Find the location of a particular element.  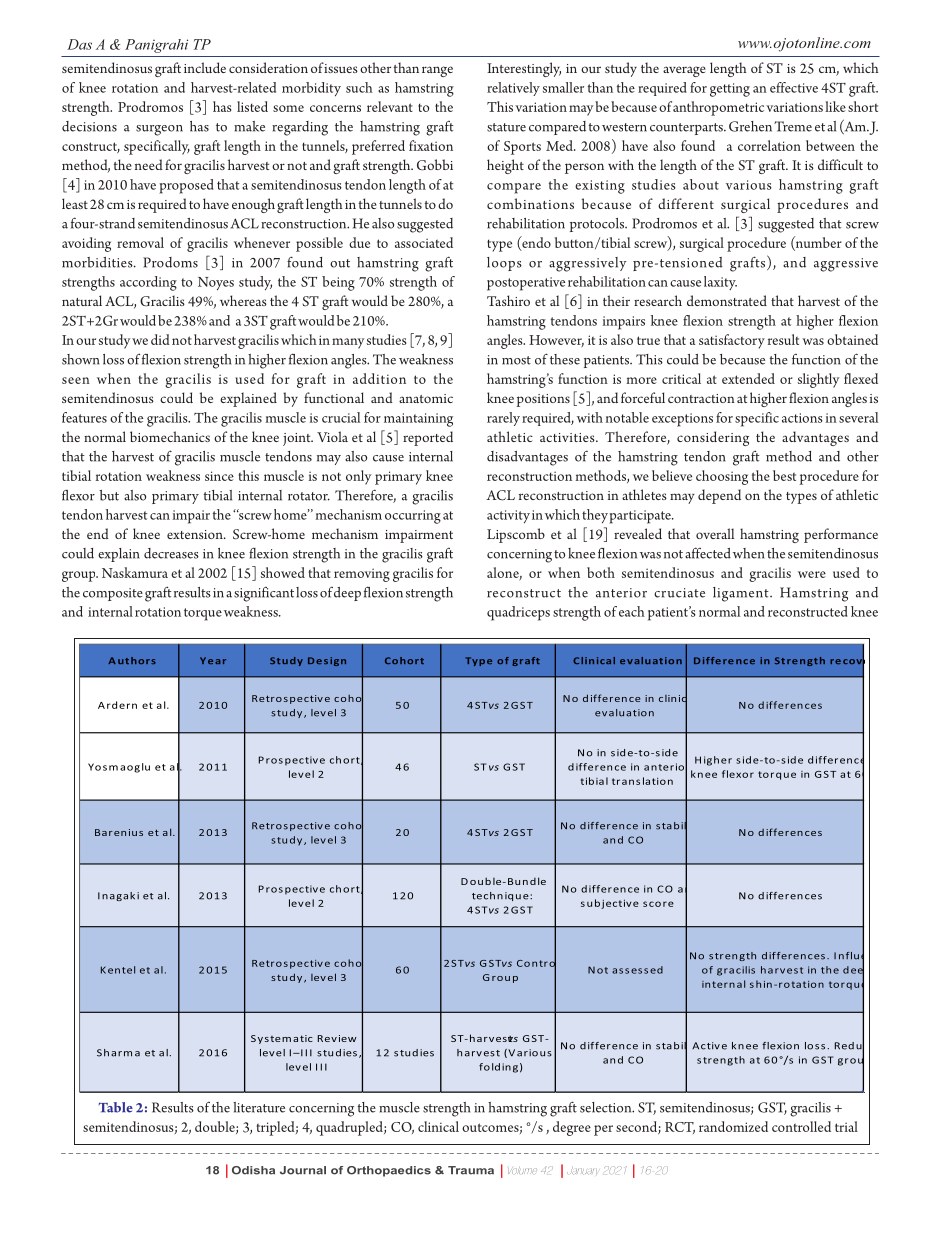

according is located at coordinates (148, 283).
